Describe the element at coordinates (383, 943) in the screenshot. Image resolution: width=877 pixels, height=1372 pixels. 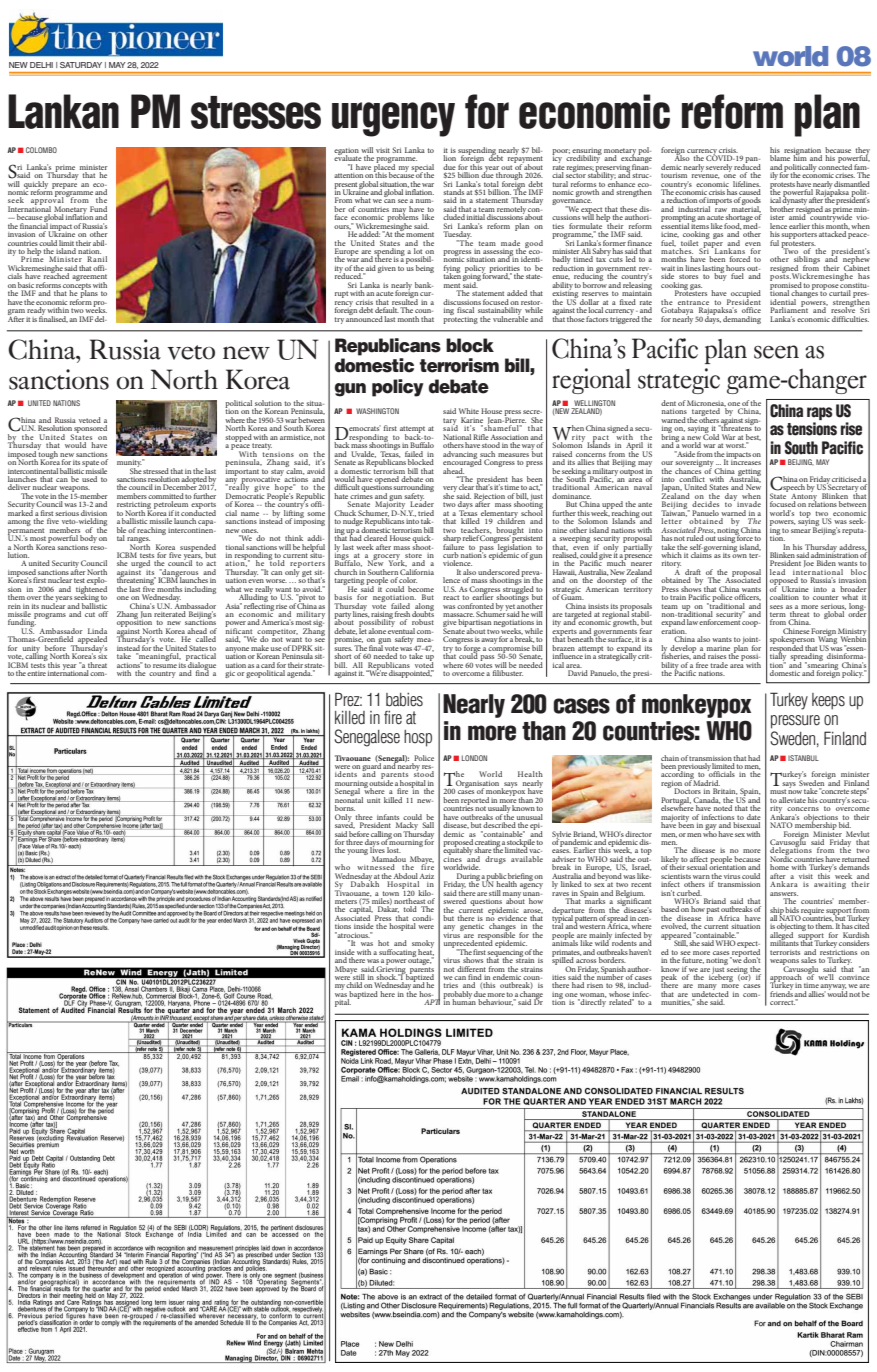
I see `hot` at that location.
